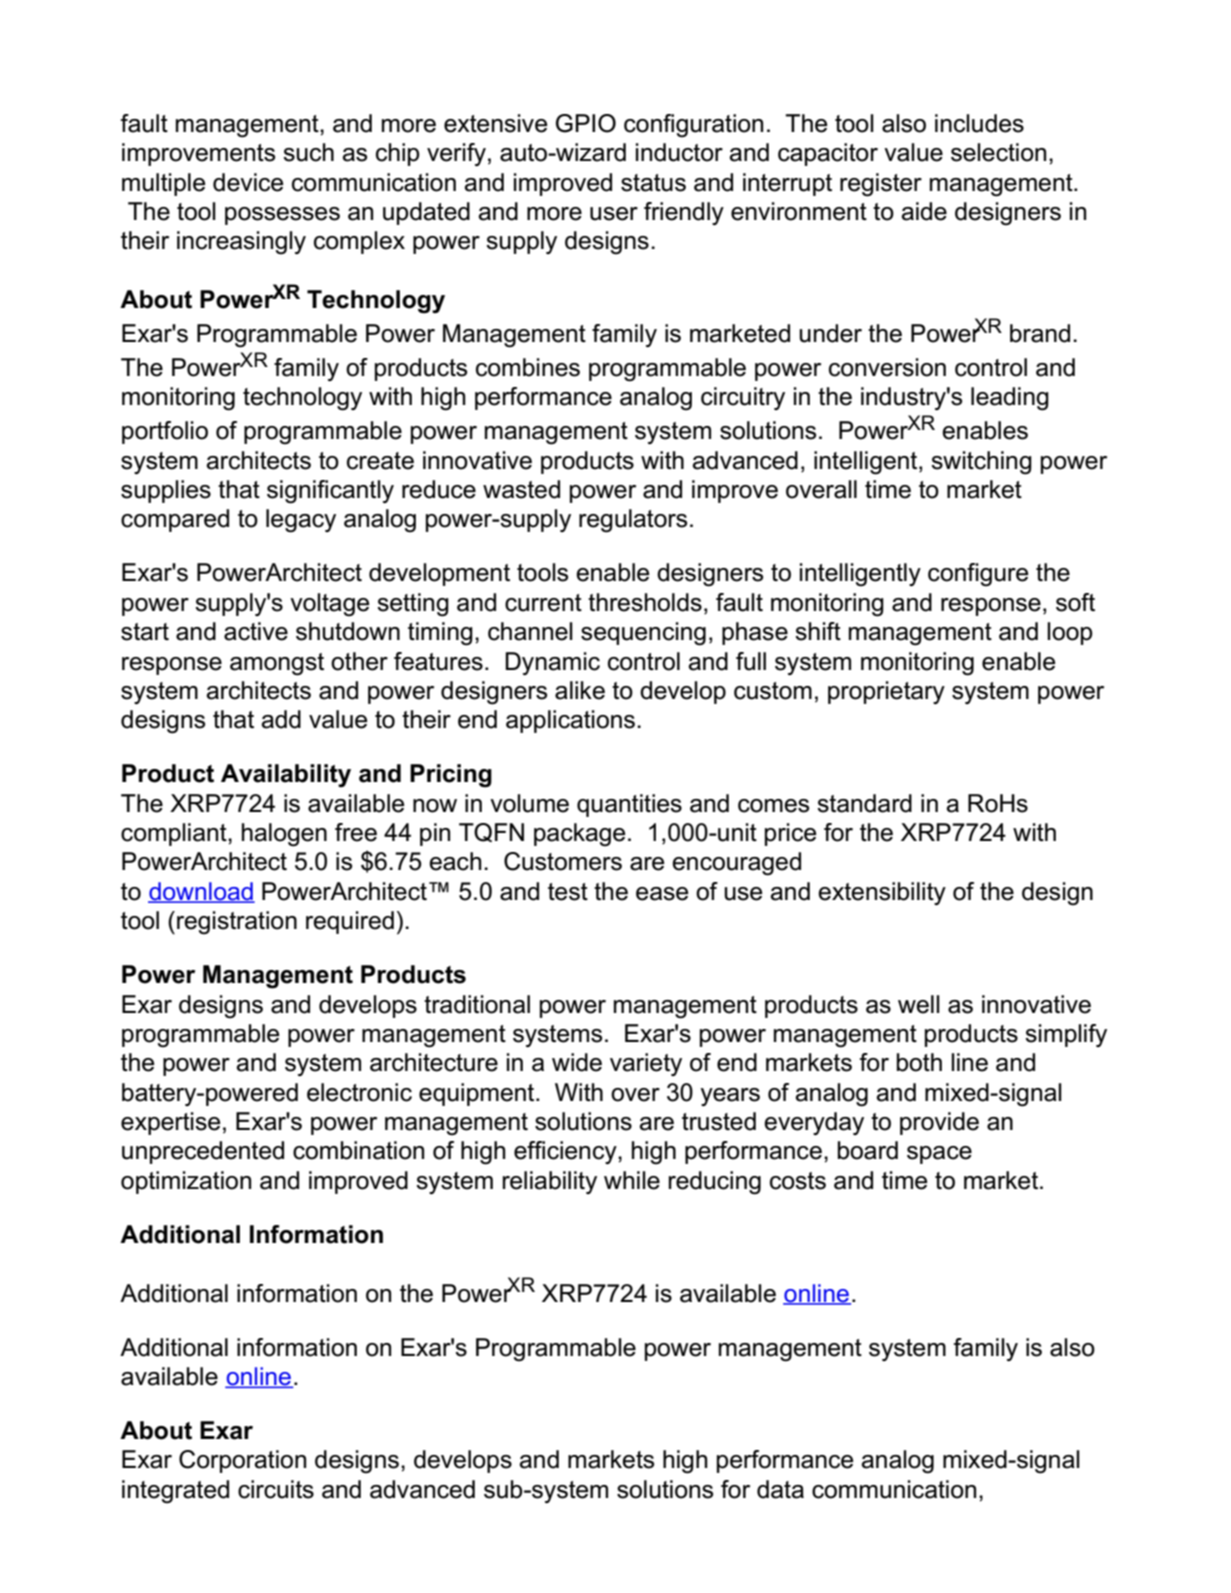 The width and height of the document is (1231, 1593). What do you see at coordinates (284, 835) in the document?
I see `halogen` at bounding box center [284, 835].
